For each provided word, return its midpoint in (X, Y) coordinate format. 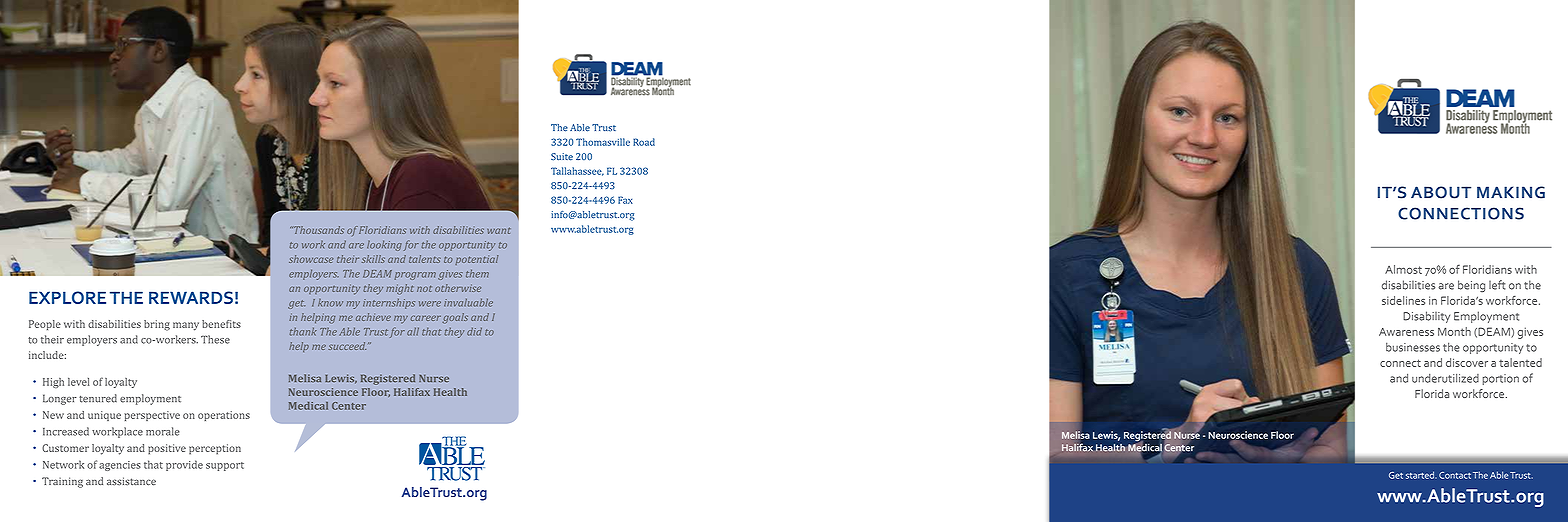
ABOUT (1441, 192)
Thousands (318, 230)
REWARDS (191, 297)
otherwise (458, 288)
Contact (1455, 475)
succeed (347, 346)
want (498, 230)
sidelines (1403, 300)
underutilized (1445, 378)
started (1421, 475)
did (474, 332)
